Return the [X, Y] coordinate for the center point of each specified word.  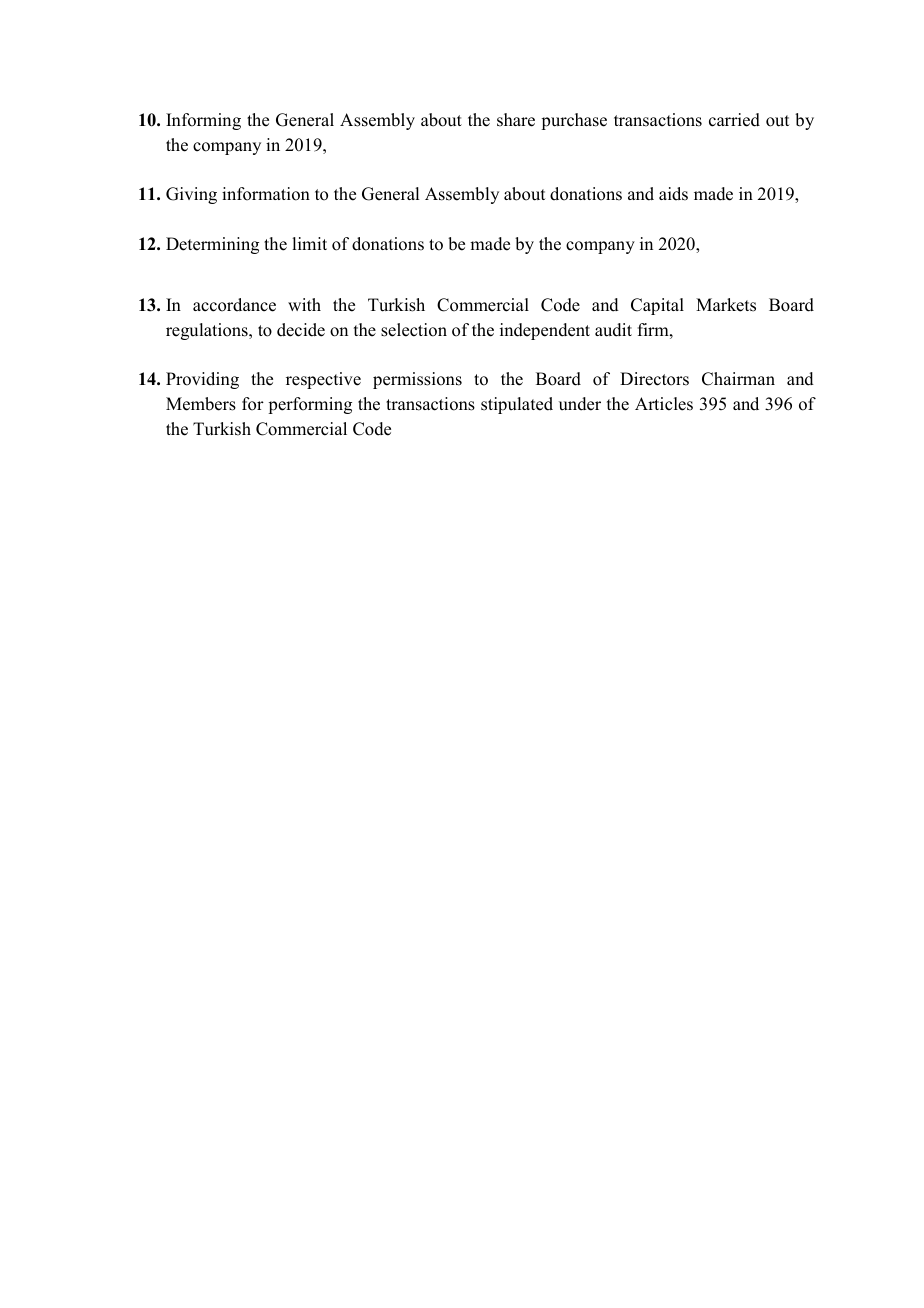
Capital [657, 306]
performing [310, 405]
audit [613, 330]
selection [414, 330]
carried [734, 120]
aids [673, 194]
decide [301, 330]
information [266, 194]
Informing [203, 121]
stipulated [517, 405]
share [516, 120]
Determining [212, 245]
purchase [574, 121]
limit [309, 243]
